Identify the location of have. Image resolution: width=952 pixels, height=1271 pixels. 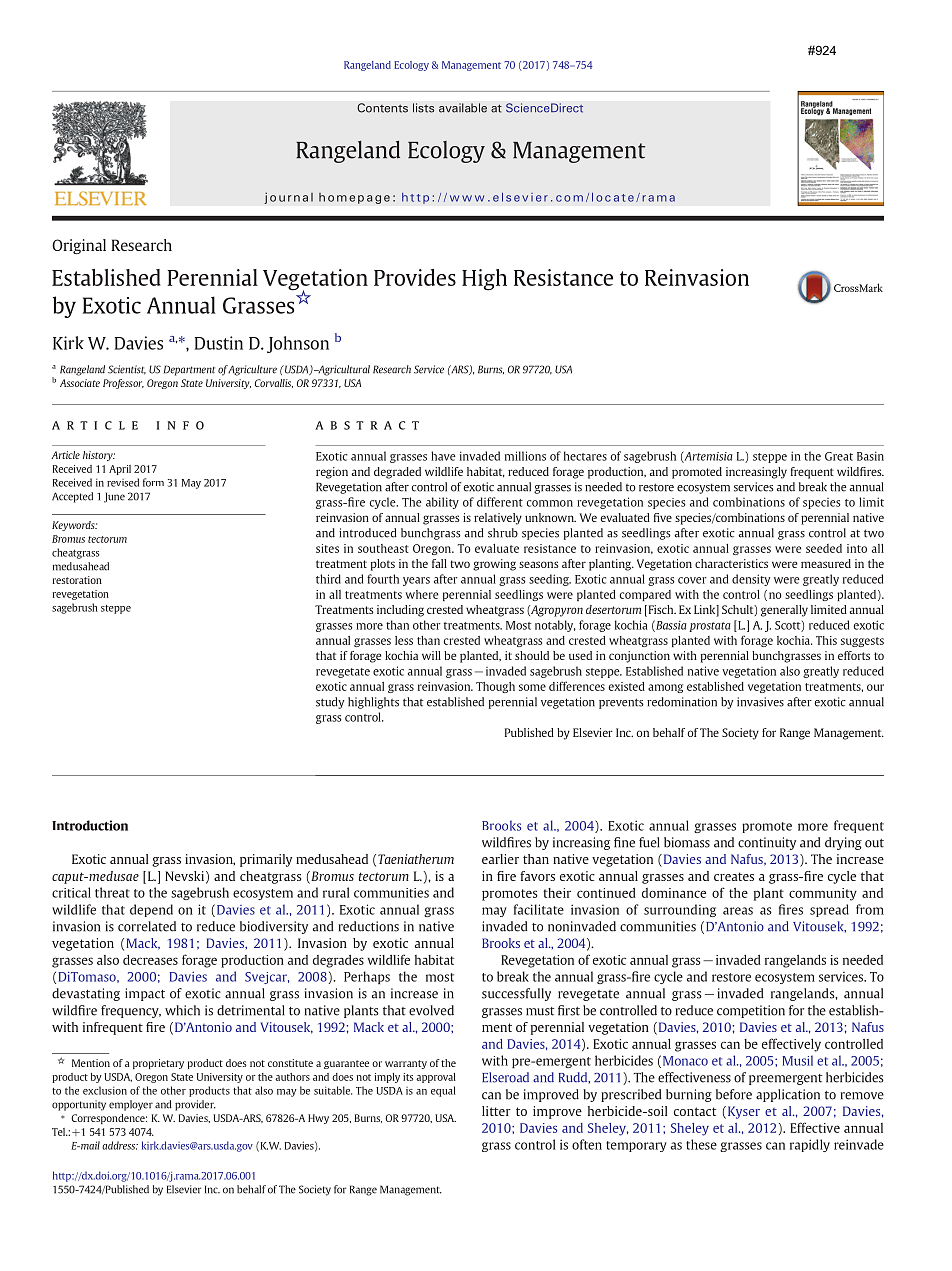
(443, 456).
